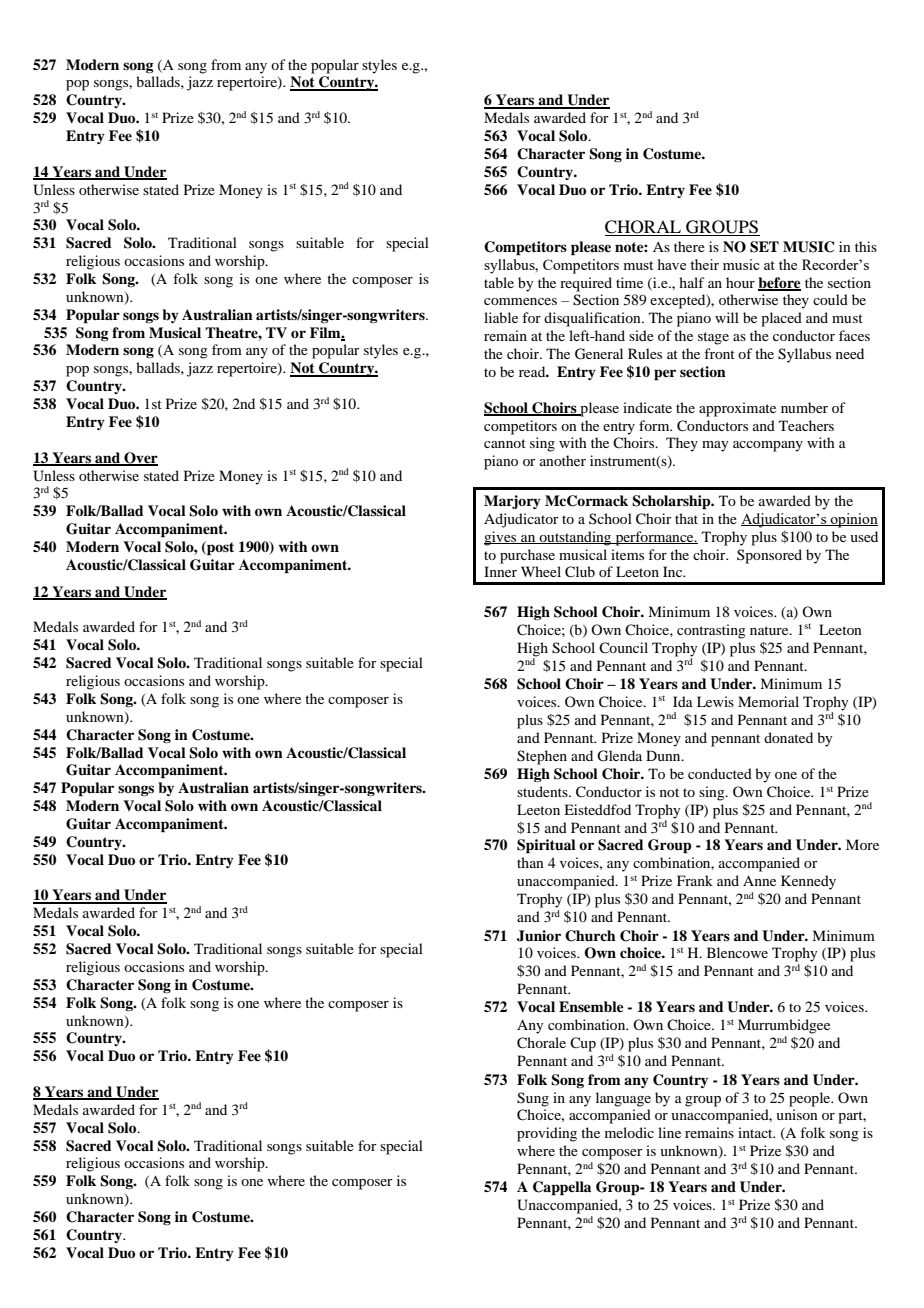 This document has width=924, height=1308. Describe the element at coordinates (542, 757) in the document. I see `Stephen` at that location.
